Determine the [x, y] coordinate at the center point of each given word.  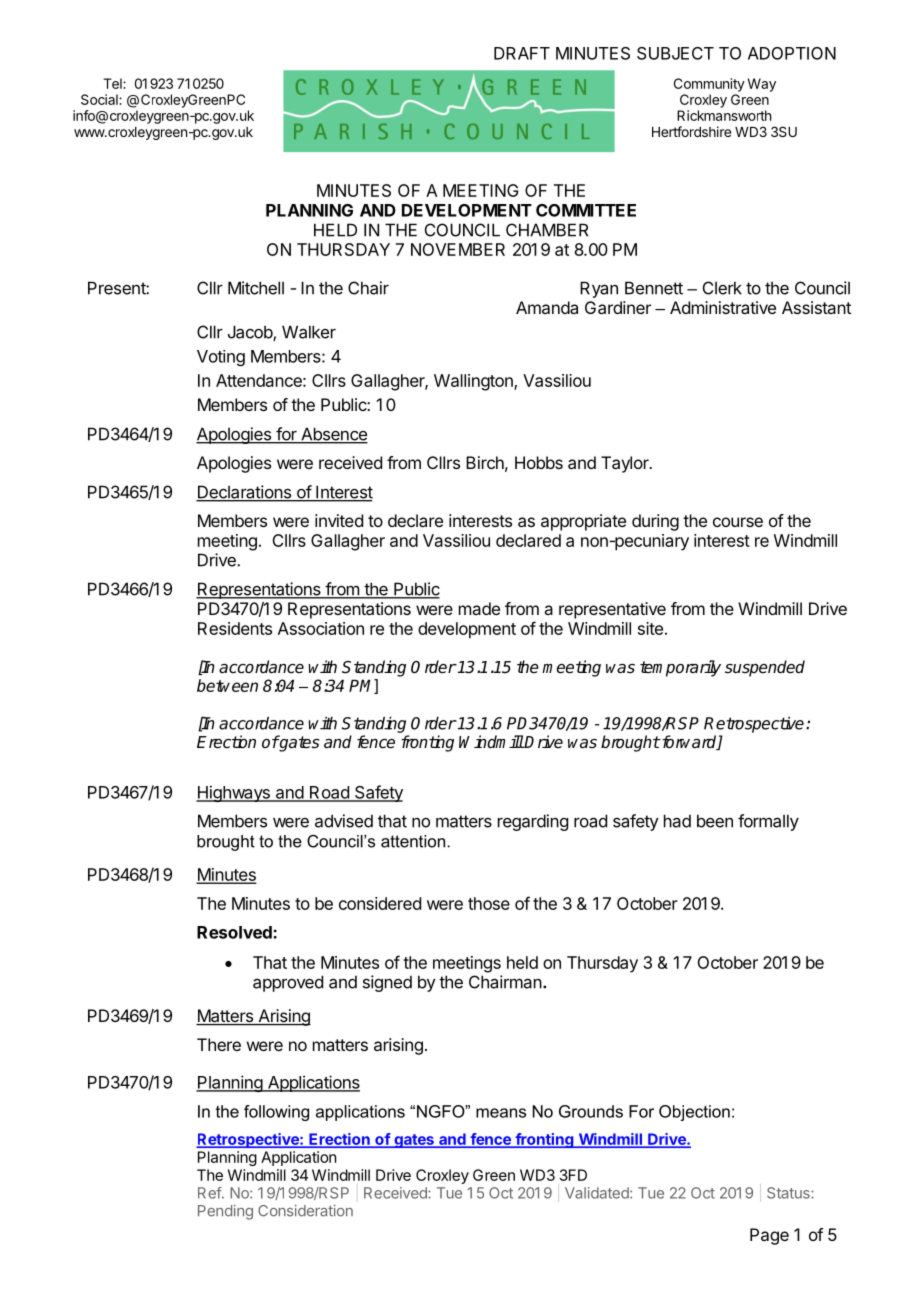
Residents [235, 628]
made [479, 608]
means [501, 1113]
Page [769, 1236]
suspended [765, 668]
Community [709, 85]
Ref [210, 1193]
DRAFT [522, 53]
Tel [113, 83]
